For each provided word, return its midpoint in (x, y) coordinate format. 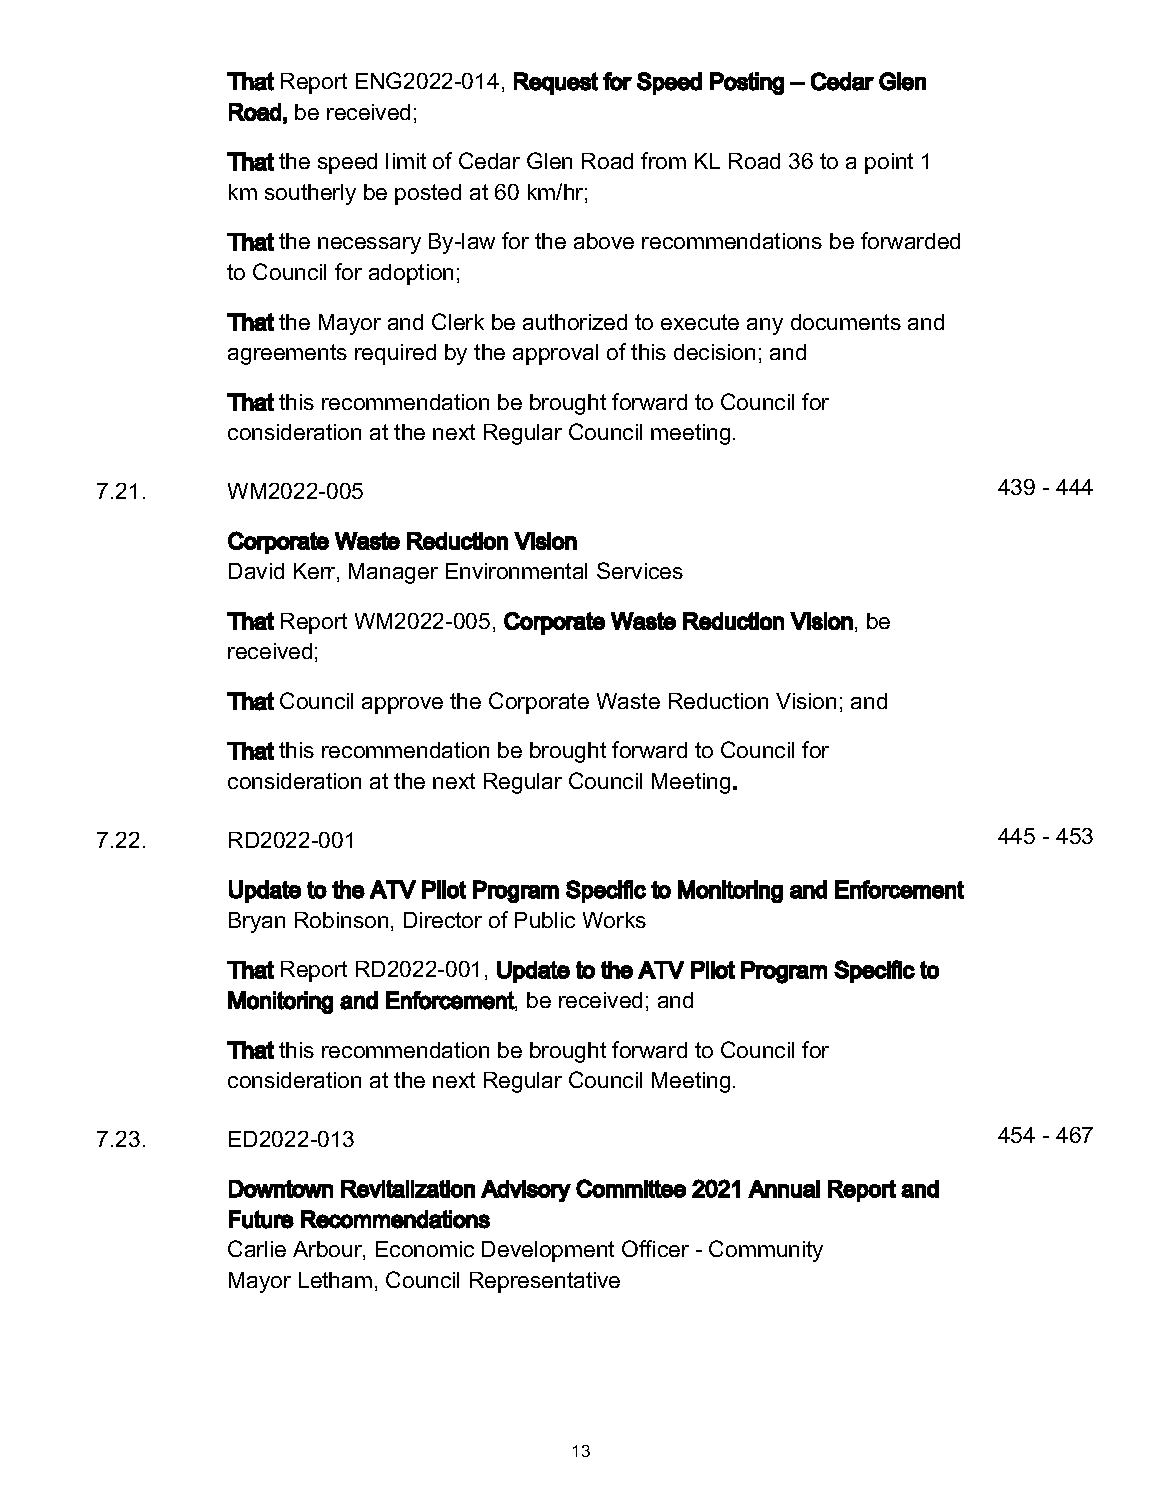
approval (555, 354)
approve (402, 705)
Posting (747, 83)
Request (556, 83)
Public (545, 920)
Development (548, 1251)
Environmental (516, 571)
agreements (287, 354)
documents (846, 322)
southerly (310, 194)
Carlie (257, 1248)
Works (614, 920)
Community (766, 1251)
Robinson (341, 920)
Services (640, 570)
